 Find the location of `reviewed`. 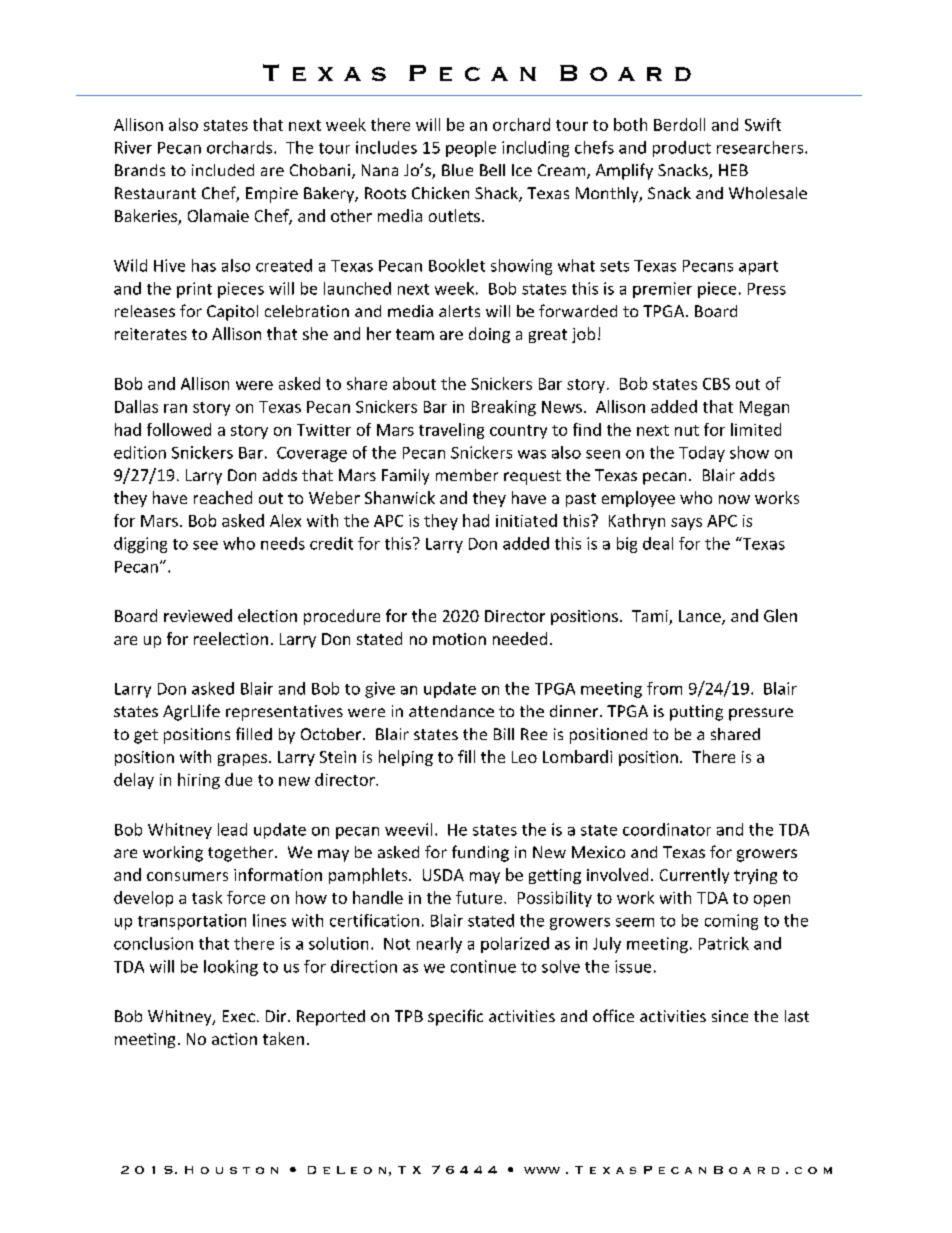

reviewed is located at coordinates (198, 615).
